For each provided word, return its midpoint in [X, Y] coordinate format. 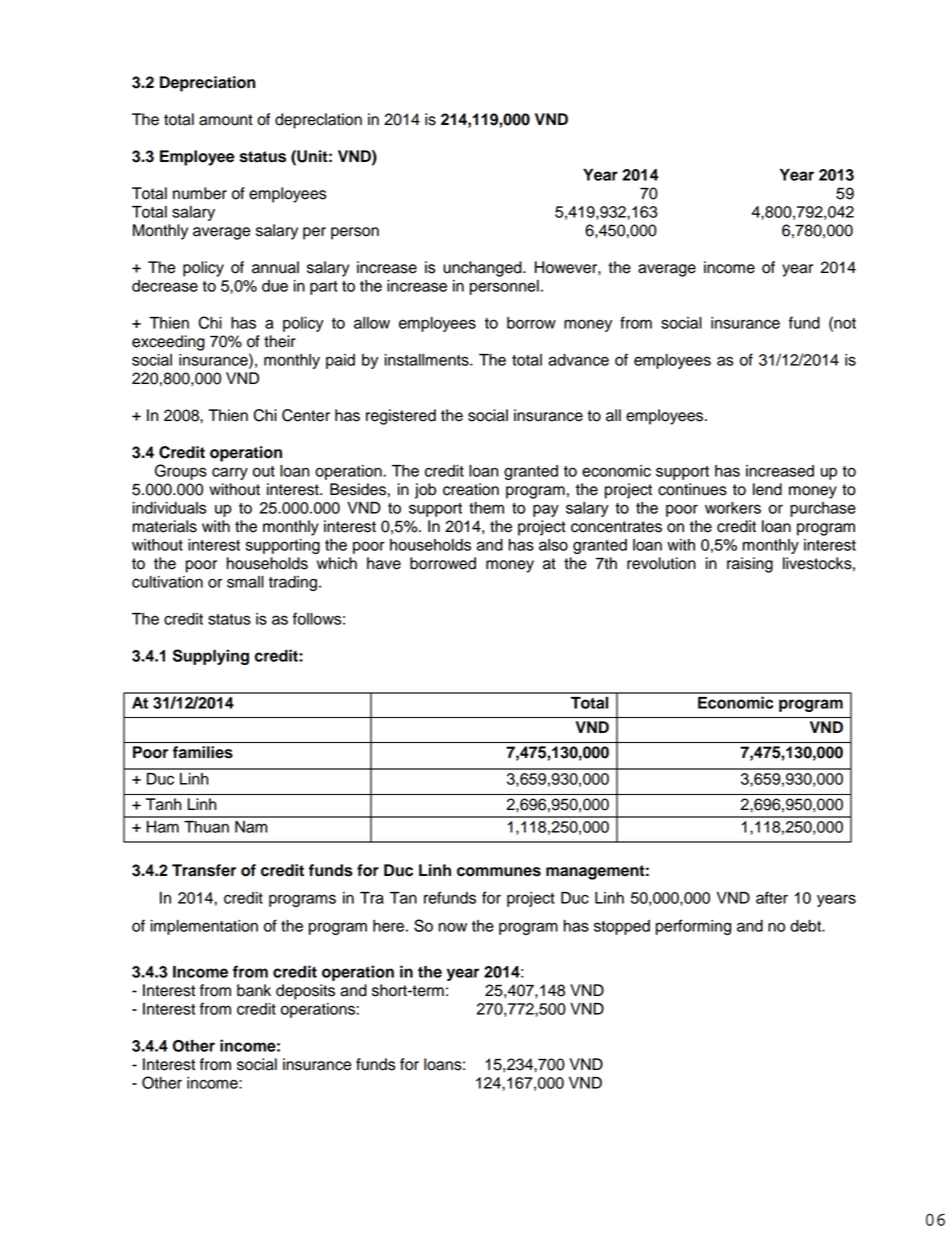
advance [578, 360]
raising [750, 565]
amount [226, 120]
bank [254, 990]
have [384, 563]
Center [306, 415]
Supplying [211, 657]
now [452, 927]
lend [767, 489]
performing [693, 927]
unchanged [483, 269]
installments [428, 360]
